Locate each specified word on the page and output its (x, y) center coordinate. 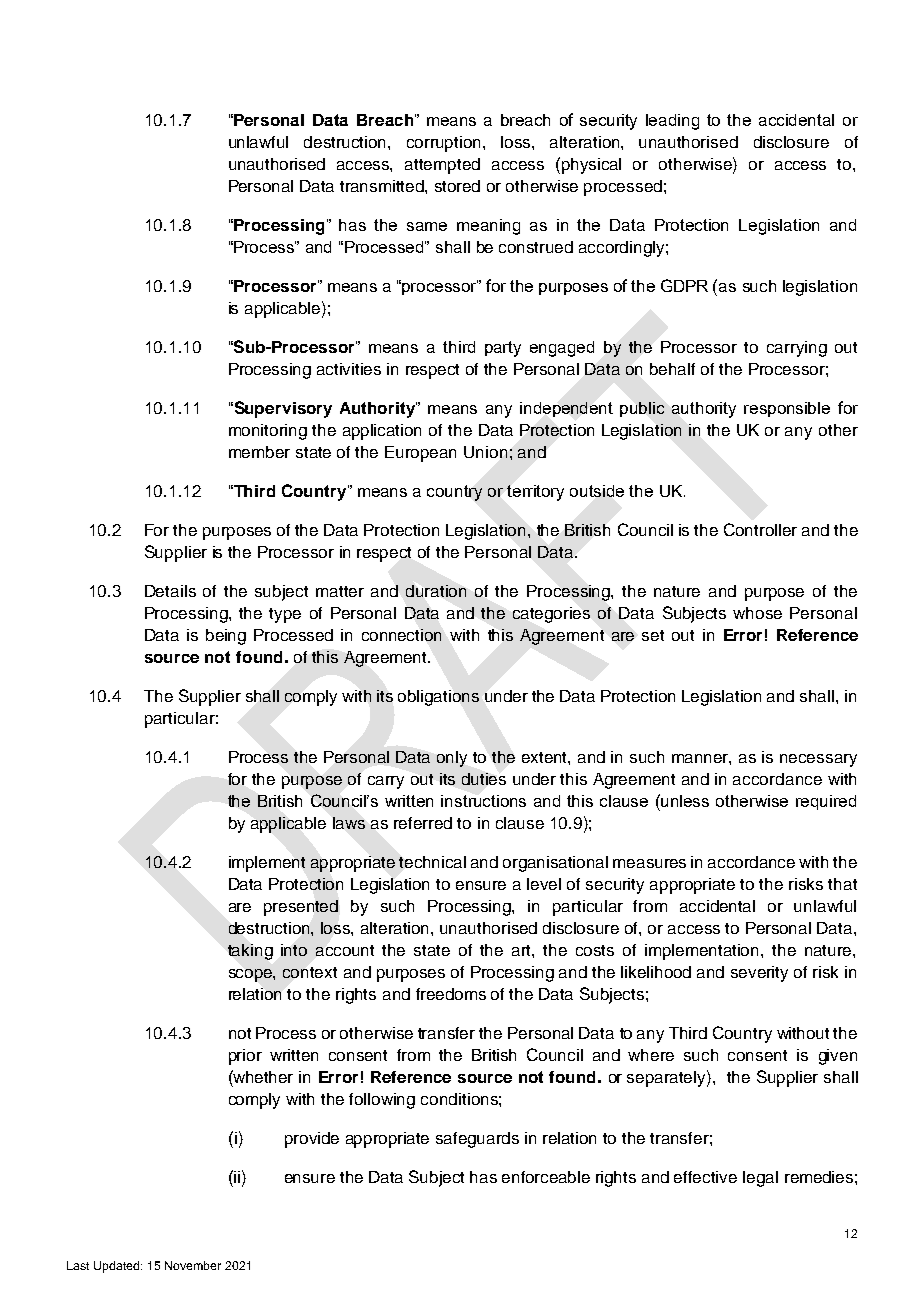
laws (349, 823)
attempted (442, 166)
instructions (483, 801)
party (503, 349)
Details (170, 591)
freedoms (451, 994)
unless (684, 800)
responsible (787, 409)
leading (672, 122)
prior (245, 1057)
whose (757, 613)
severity (759, 974)
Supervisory (282, 409)
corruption (445, 144)
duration (436, 591)
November (193, 1265)
